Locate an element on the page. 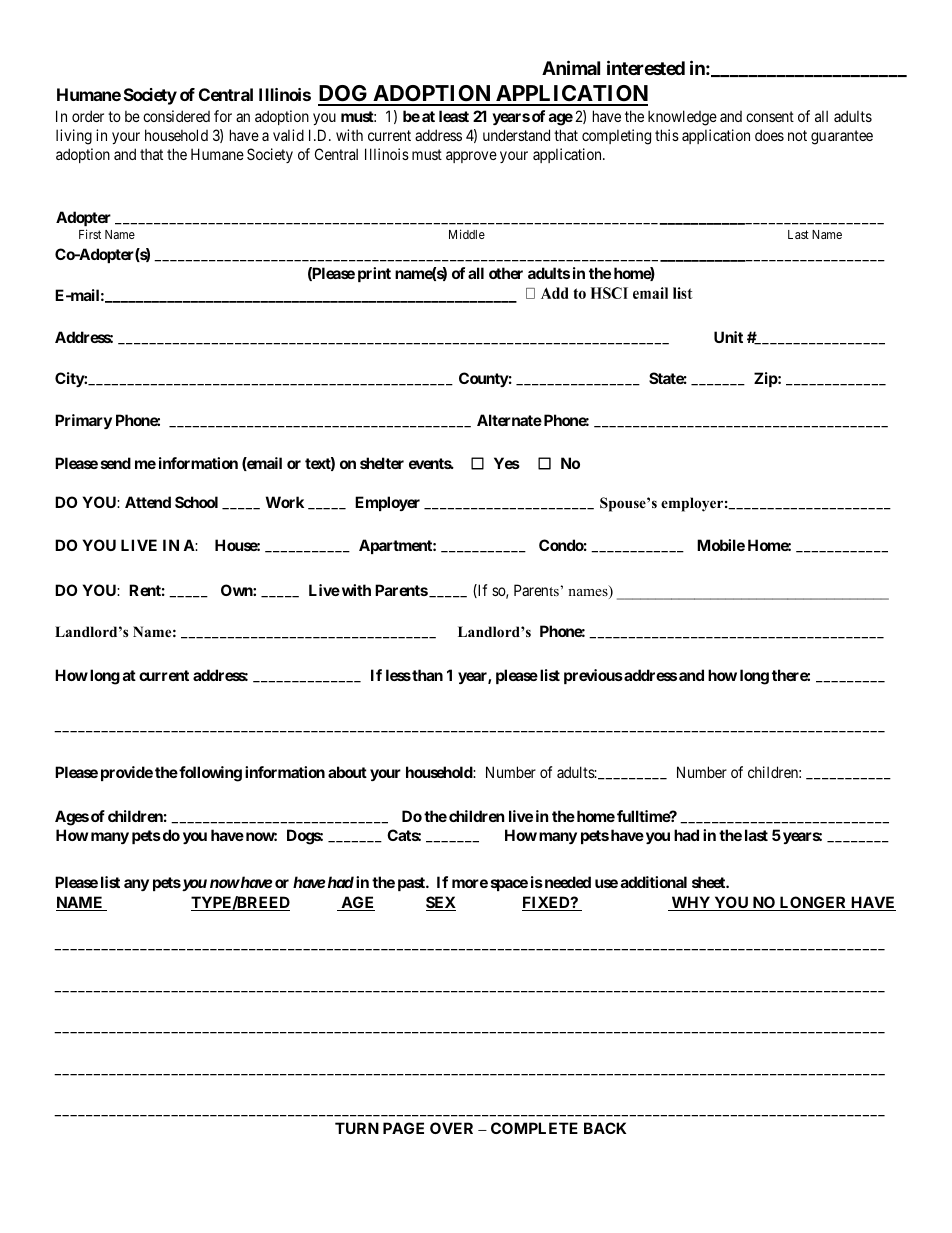 The width and height of the document is (952, 1233). following is located at coordinates (209, 774).
